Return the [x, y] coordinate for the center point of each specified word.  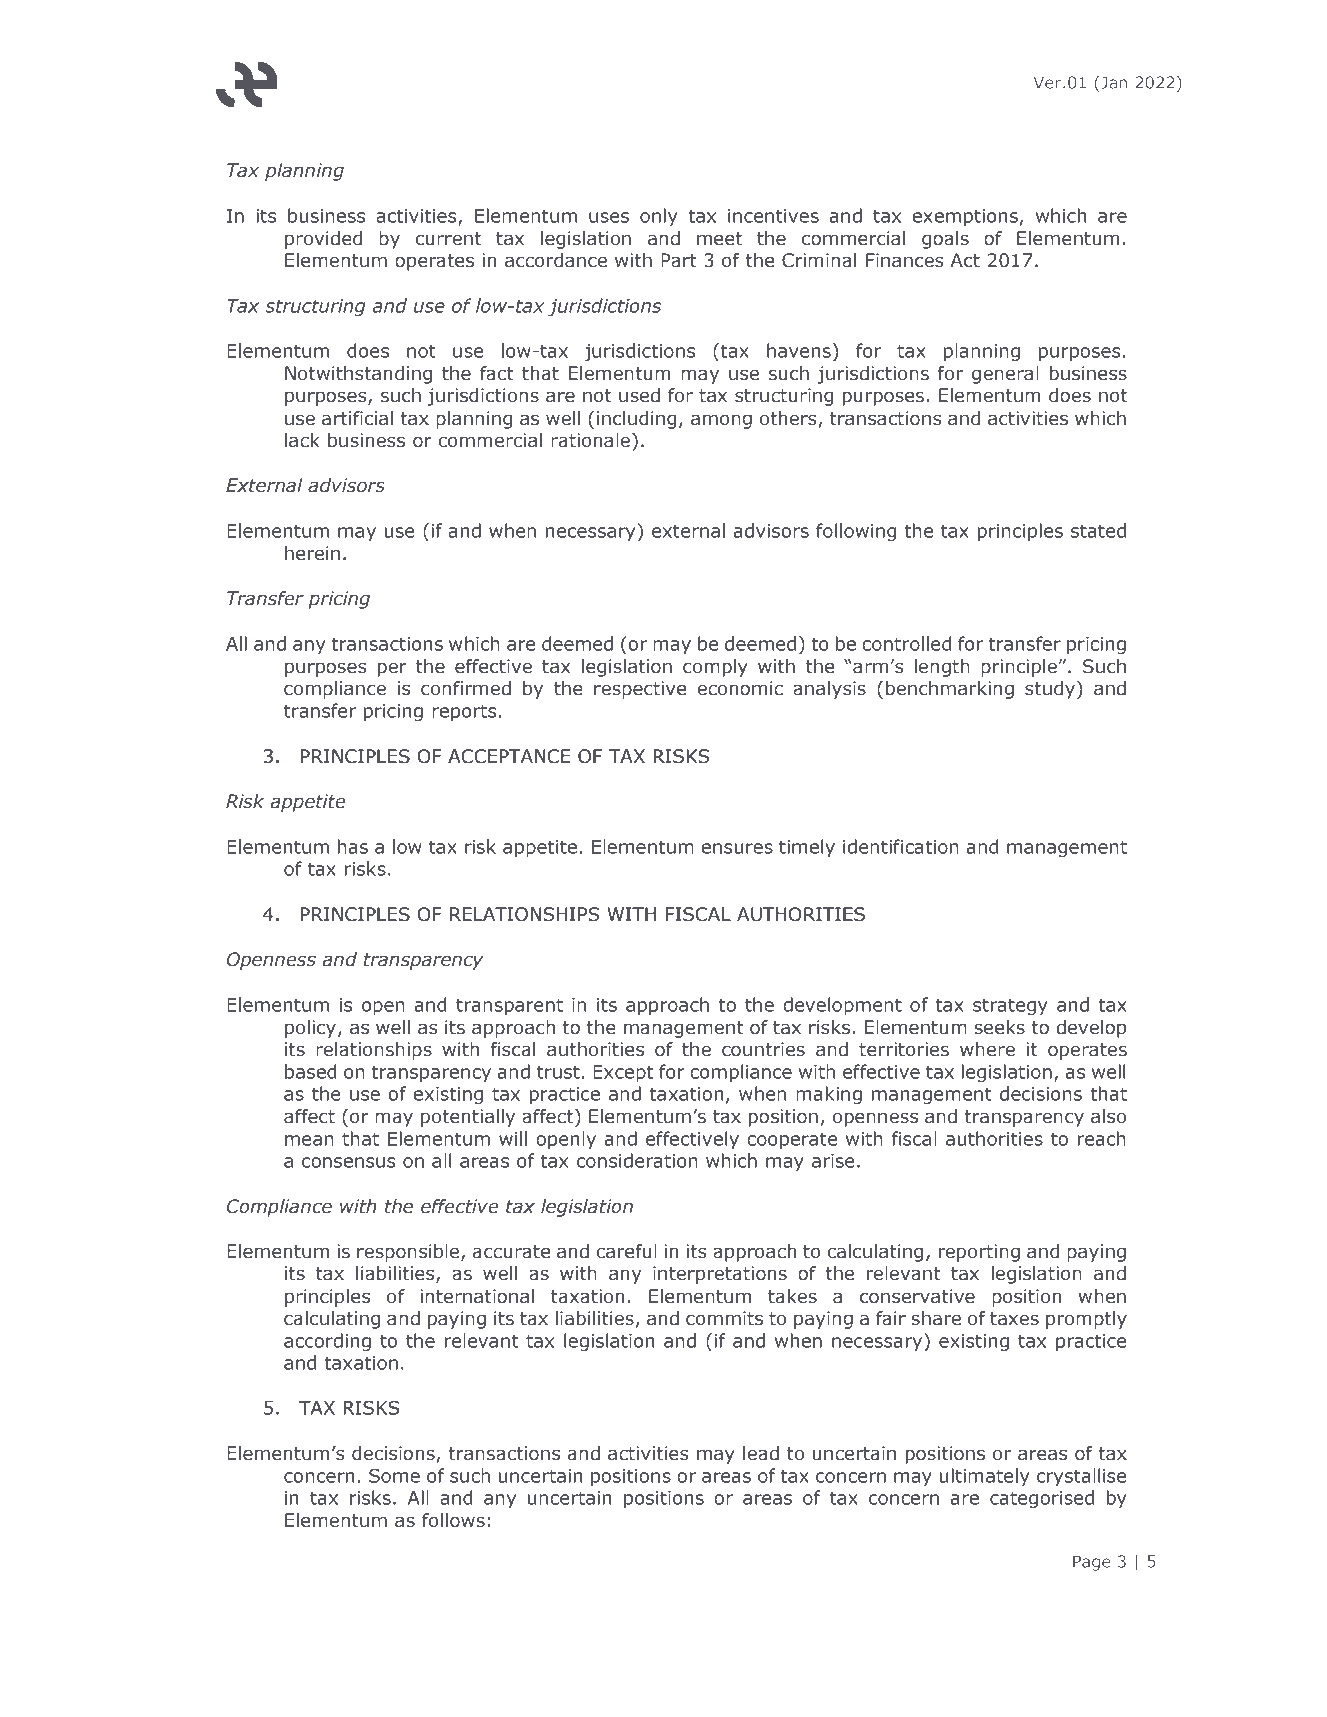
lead [761, 1453]
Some [394, 1475]
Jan [1114, 82]
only [659, 217]
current [448, 239]
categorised [1042, 1499]
